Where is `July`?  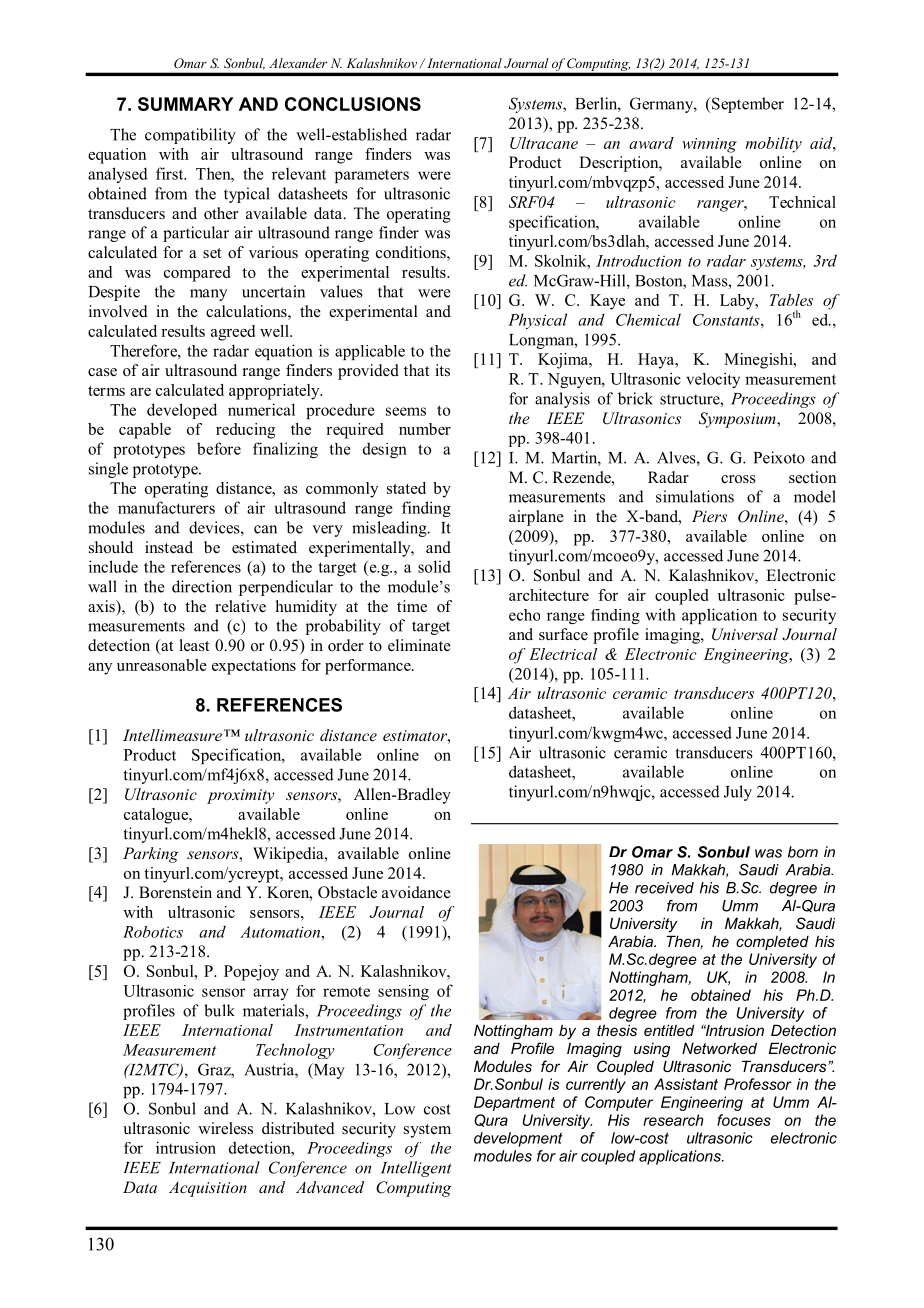
July is located at coordinates (738, 793).
